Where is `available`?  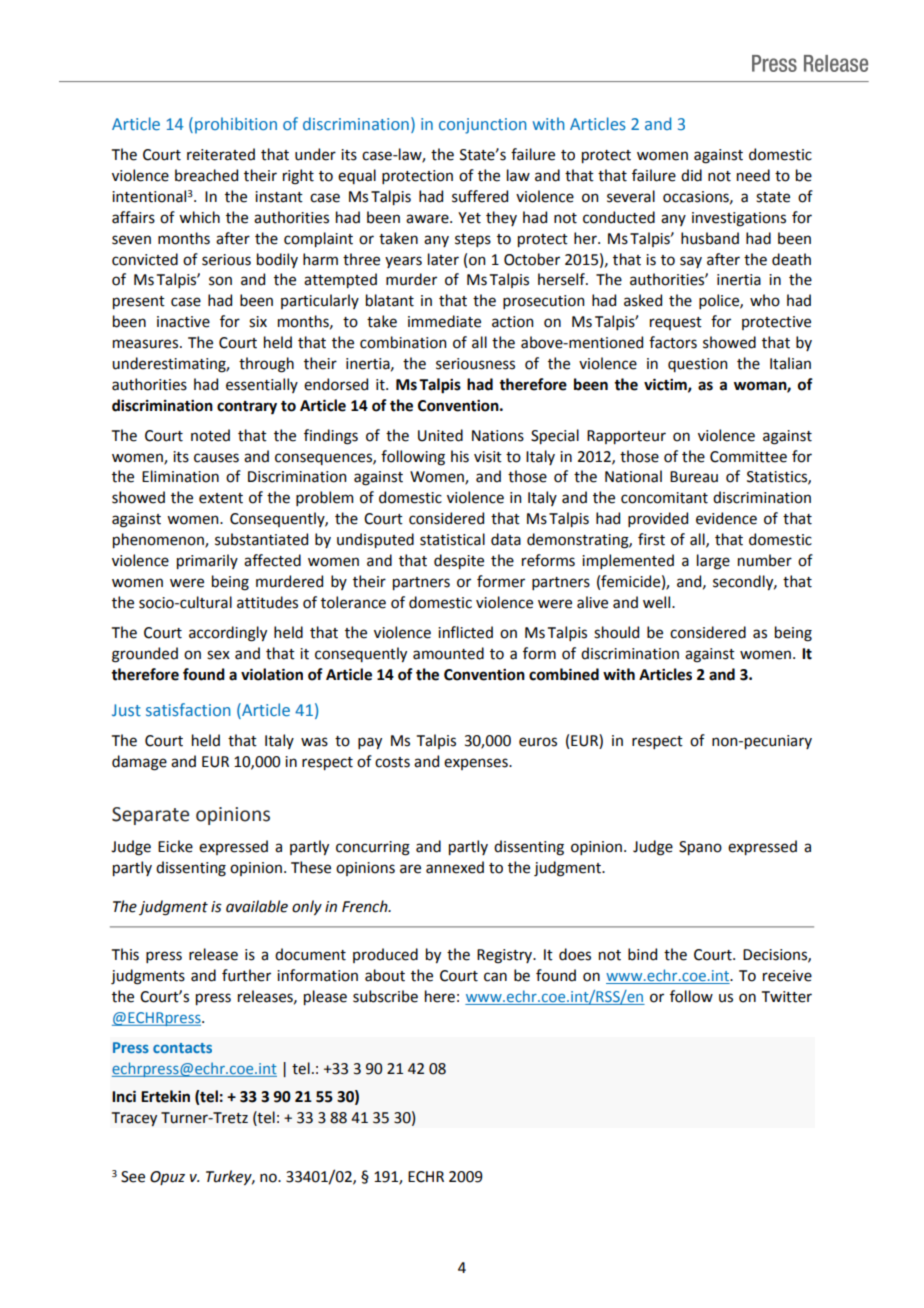 available is located at coordinates (257, 906).
